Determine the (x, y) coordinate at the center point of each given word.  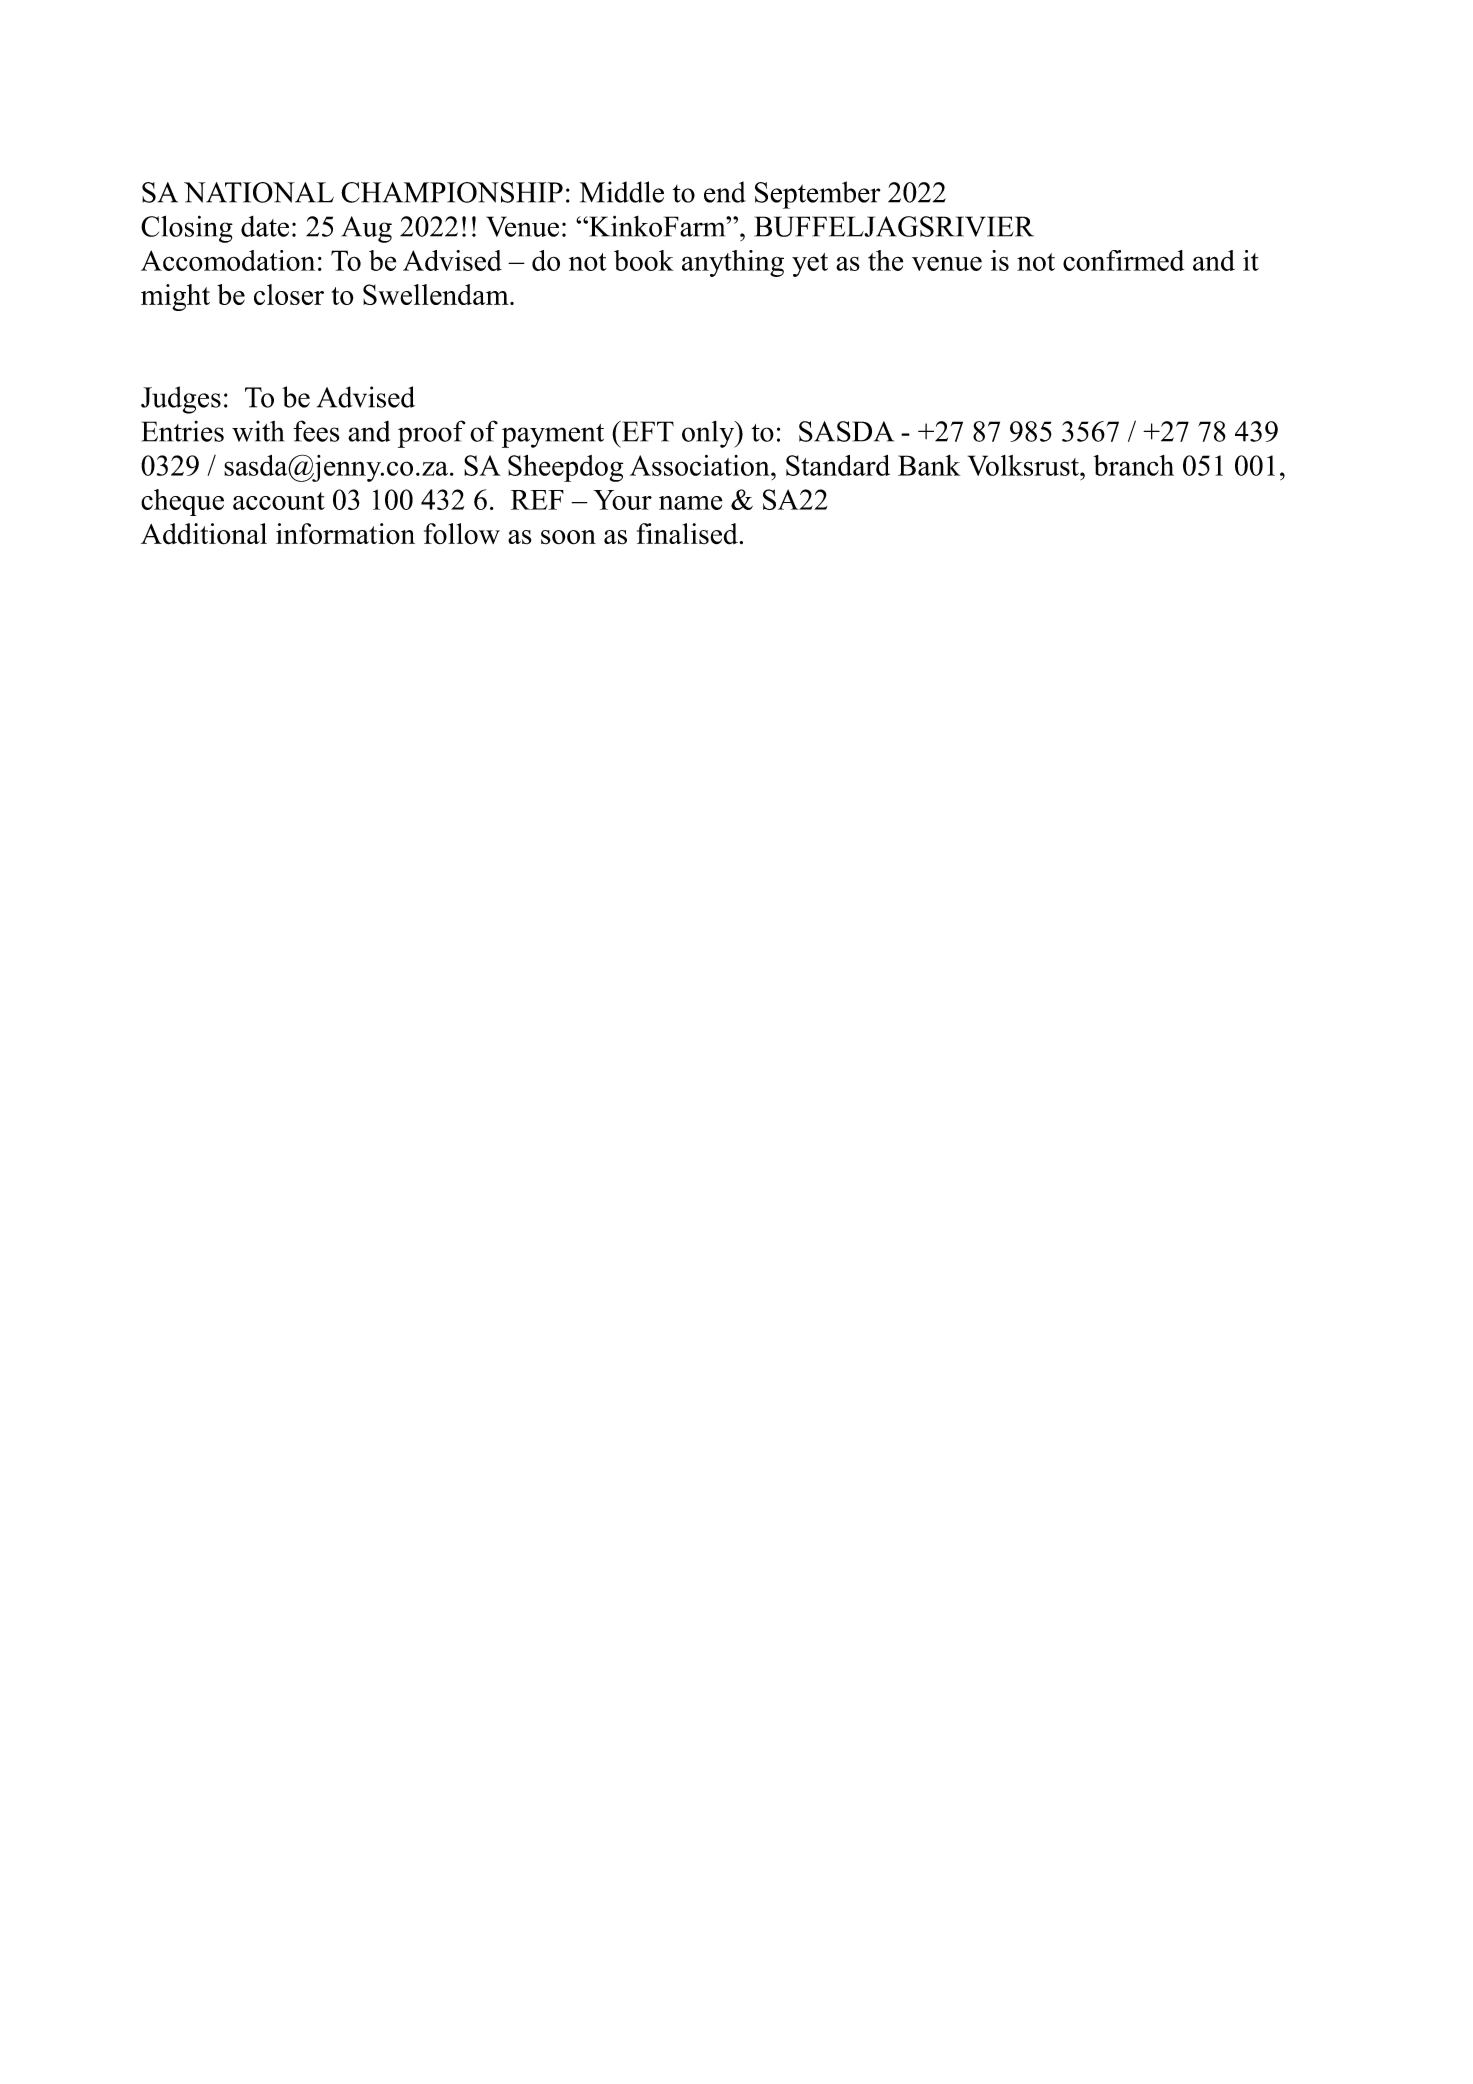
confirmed (1123, 260)
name (691, 503)
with (258, 431)
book (644, 260)
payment (553, 436)
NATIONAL (259, 192)
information (345, 534)
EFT (647, 431)
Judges (181, 400)
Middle (622, 192)
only (709, 434)
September (817, 195)
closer (289, 294)
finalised (688, 534)
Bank (929, 465)
